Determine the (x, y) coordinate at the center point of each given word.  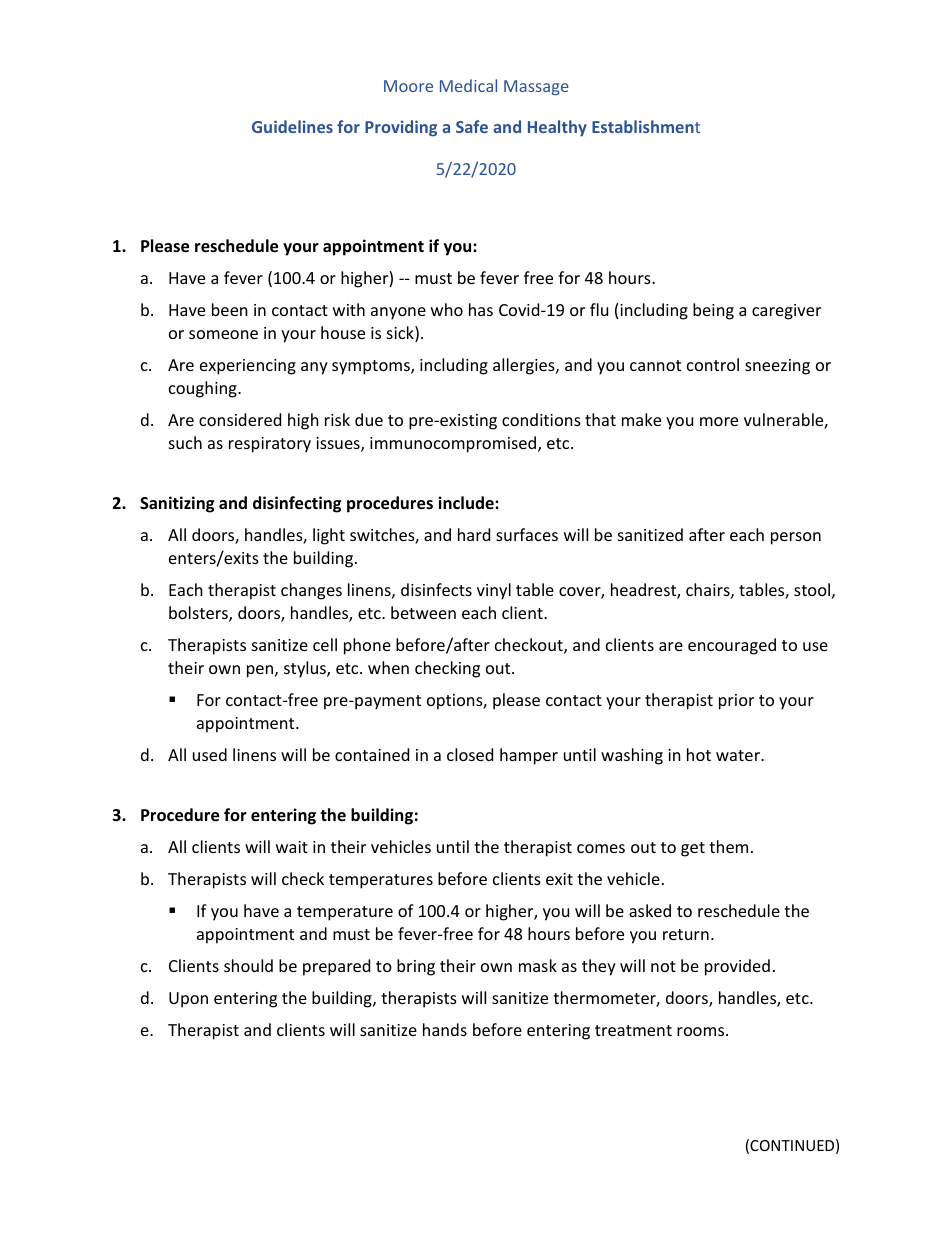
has (481, 309)
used (210, 754)
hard (474, 534)
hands (445, 1029)
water (739, 755)
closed (470, 754)
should (248, 965)
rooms (702, 1031)
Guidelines (292, 126)
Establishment (646, 126)
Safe (472, 126)
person (796, 538)
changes (311, 591)
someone (223, 334)
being (713, 311)
